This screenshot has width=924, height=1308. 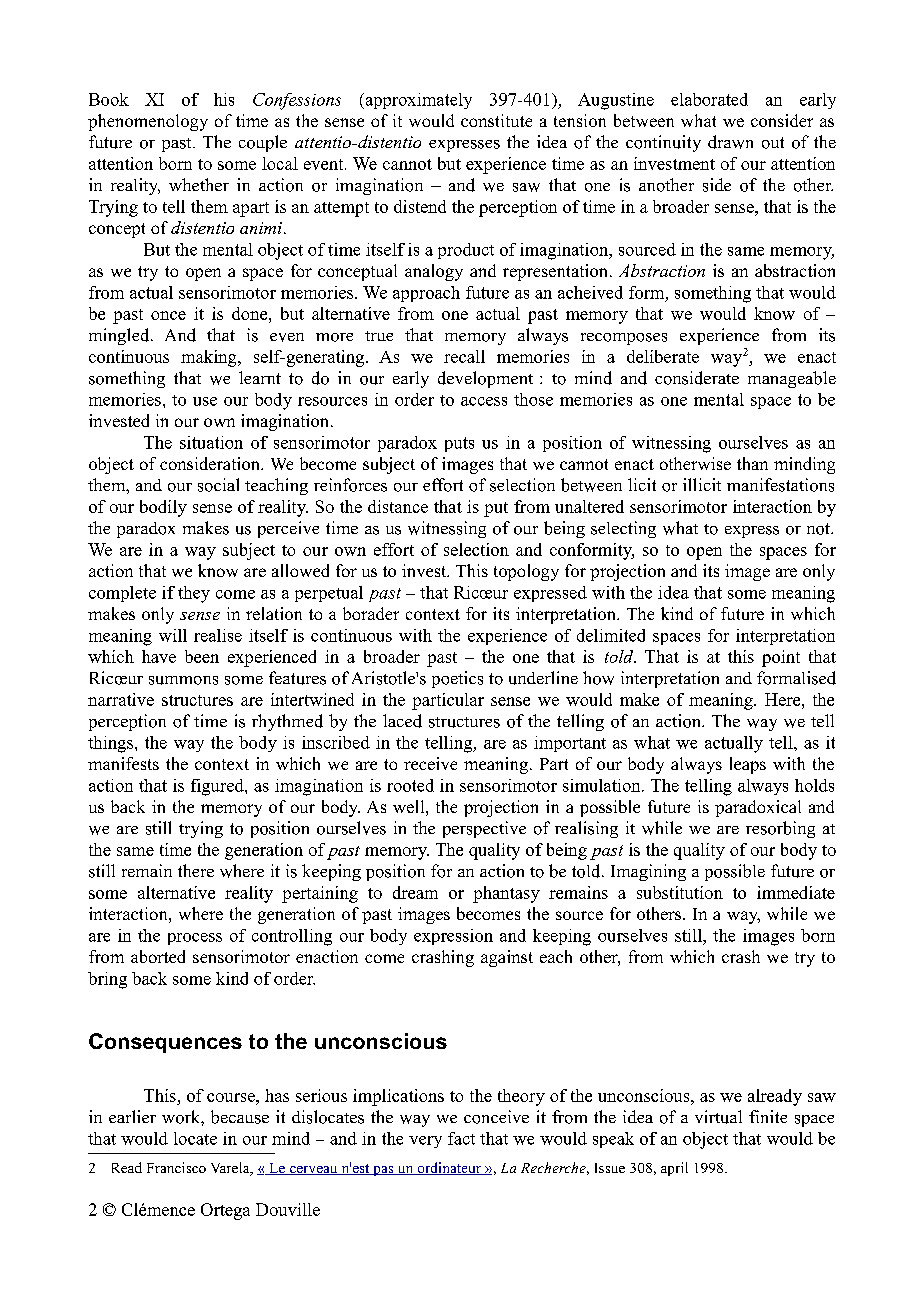 What do you see at coordinates (730, 142) in the screenshot?
I see `drawn` at bounding box center [730, 142].
